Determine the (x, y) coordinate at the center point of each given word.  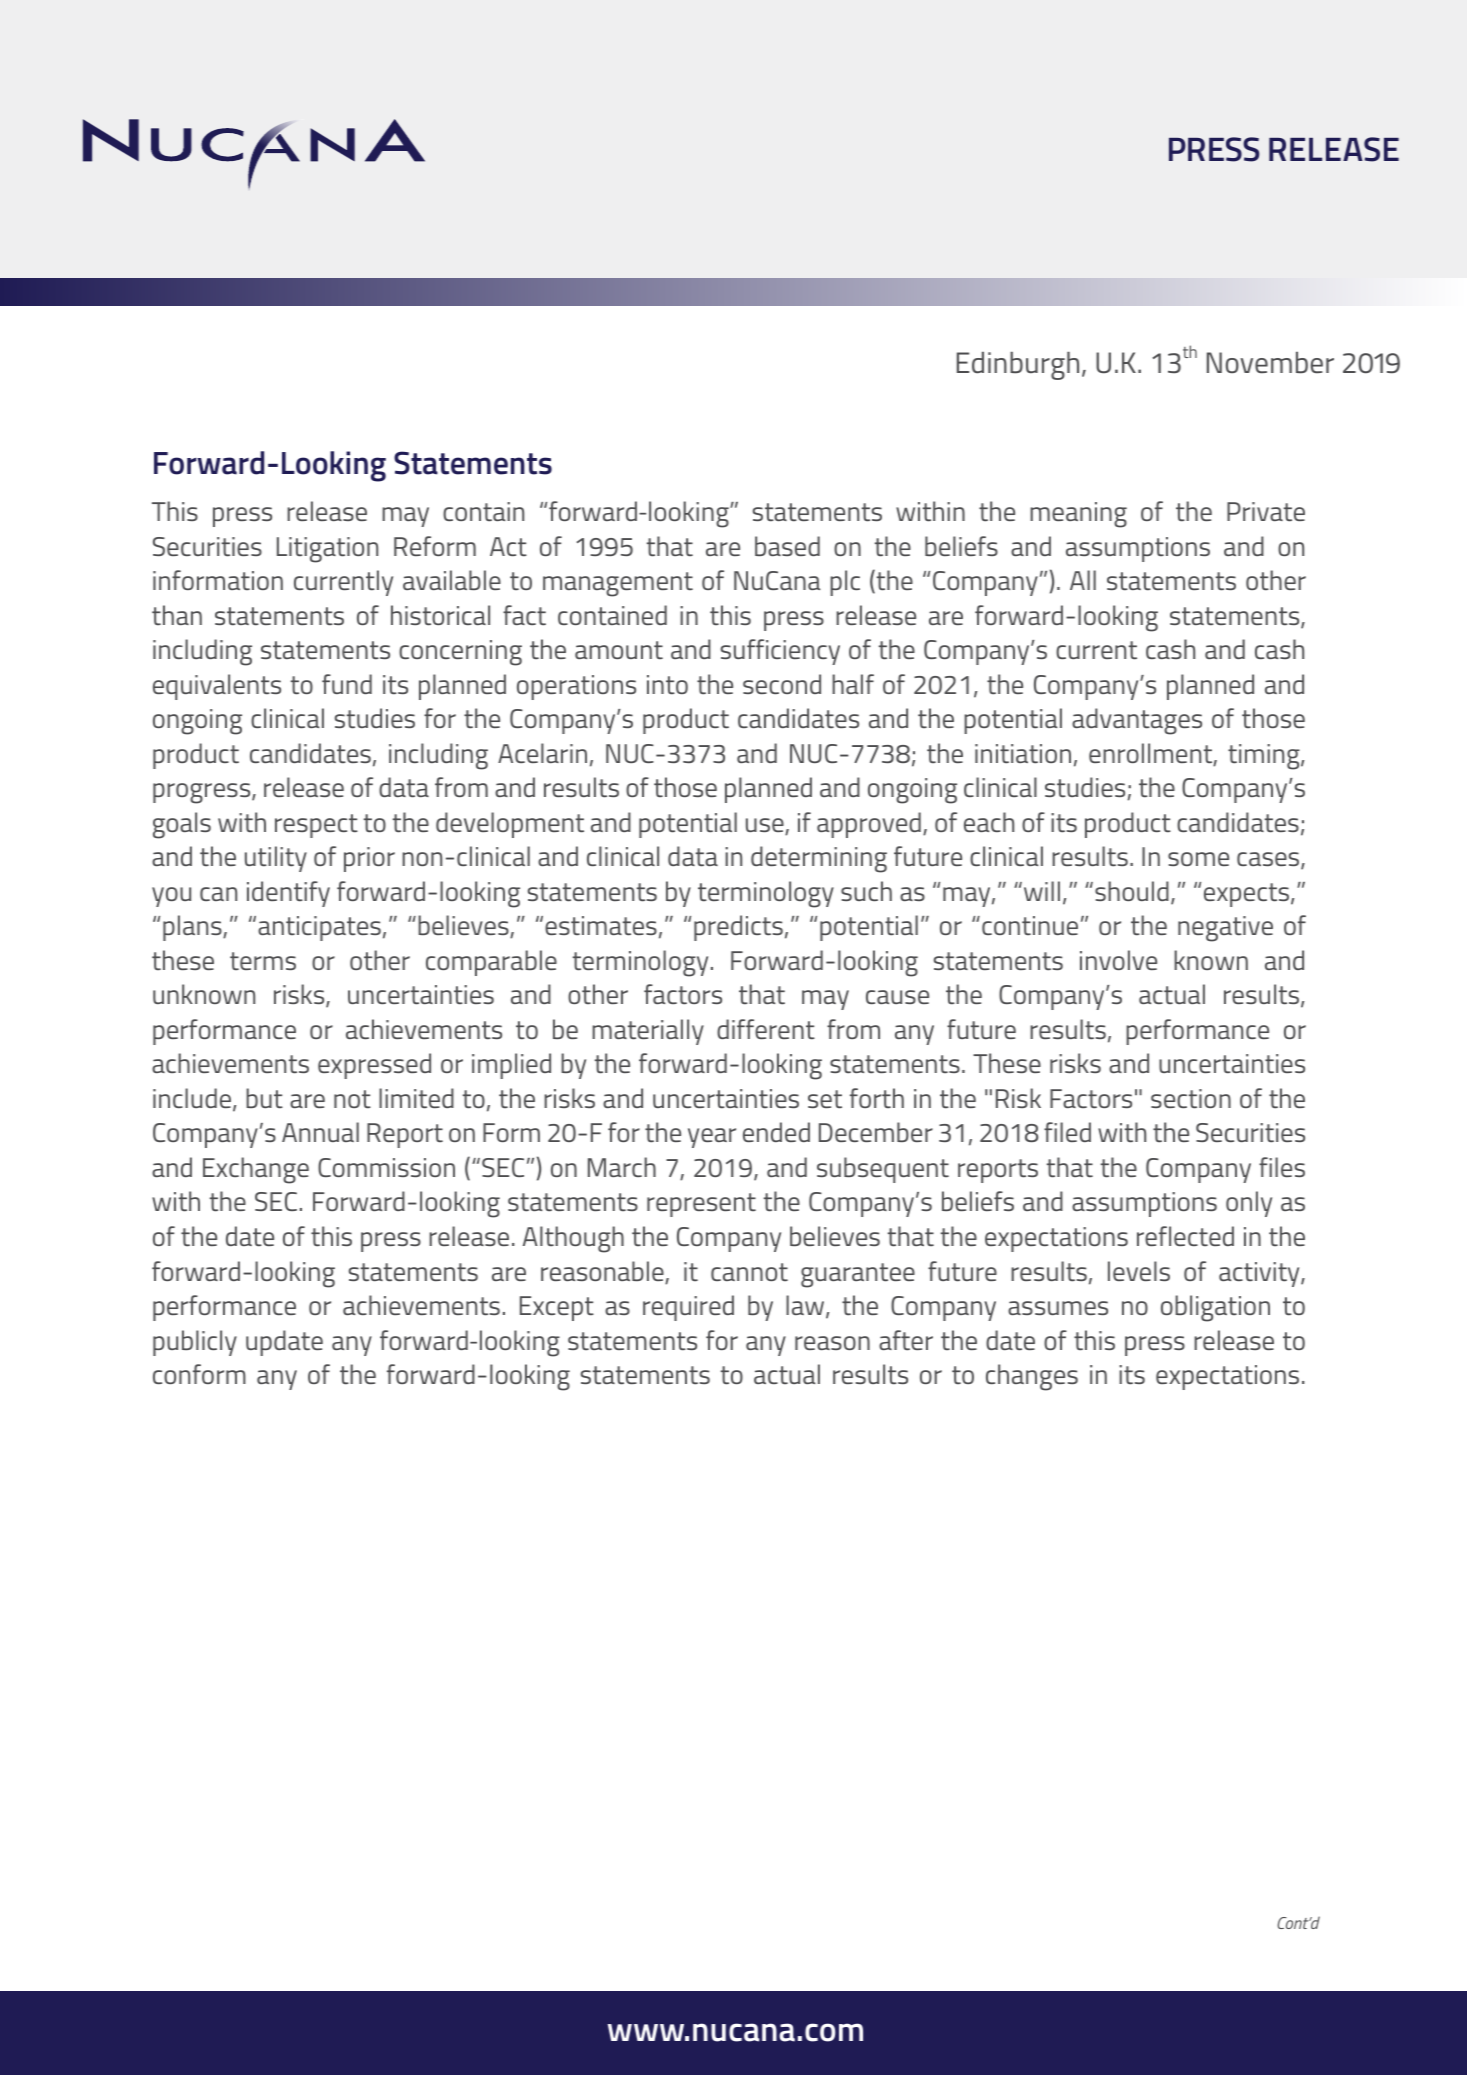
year (712, 1138)
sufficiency (780, 652)
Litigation (327, 550)
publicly (195, 1343)
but (264, 1098)
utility (276, 859)
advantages (1137, 721)
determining (819, 859)
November (1270, 363)
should (1132, 891)
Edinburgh (1018, 366)
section (1191, 1099)
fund (347, 684)
